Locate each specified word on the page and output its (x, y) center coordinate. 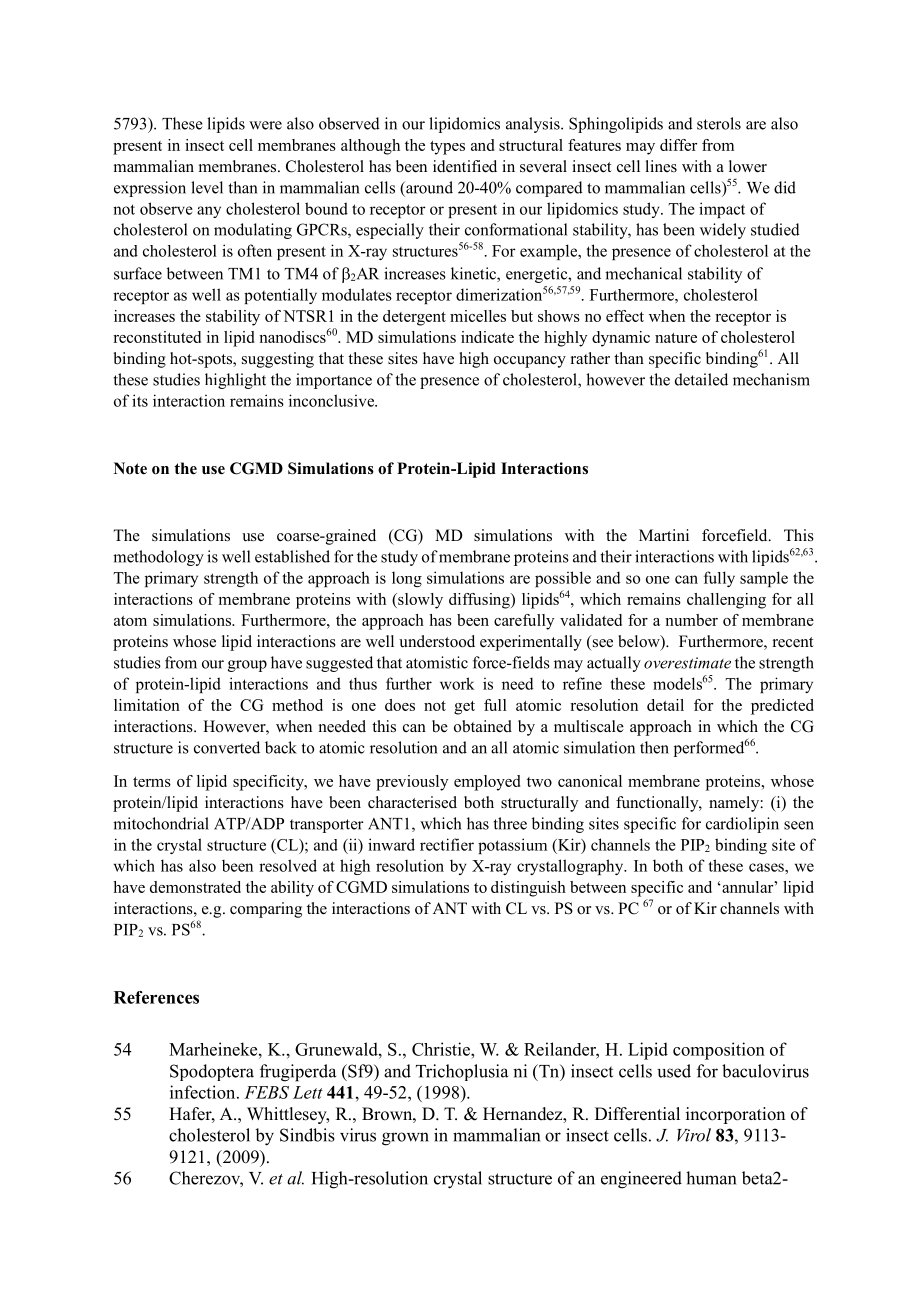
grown (405, 1139)
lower (748, 166)
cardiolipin (742, 825)
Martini (664, 535)
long (407, 579)
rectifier (447, 844)
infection (204, 1092)
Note (130, 468)
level (207, 187)
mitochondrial (161, 823)
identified (465, 166)
